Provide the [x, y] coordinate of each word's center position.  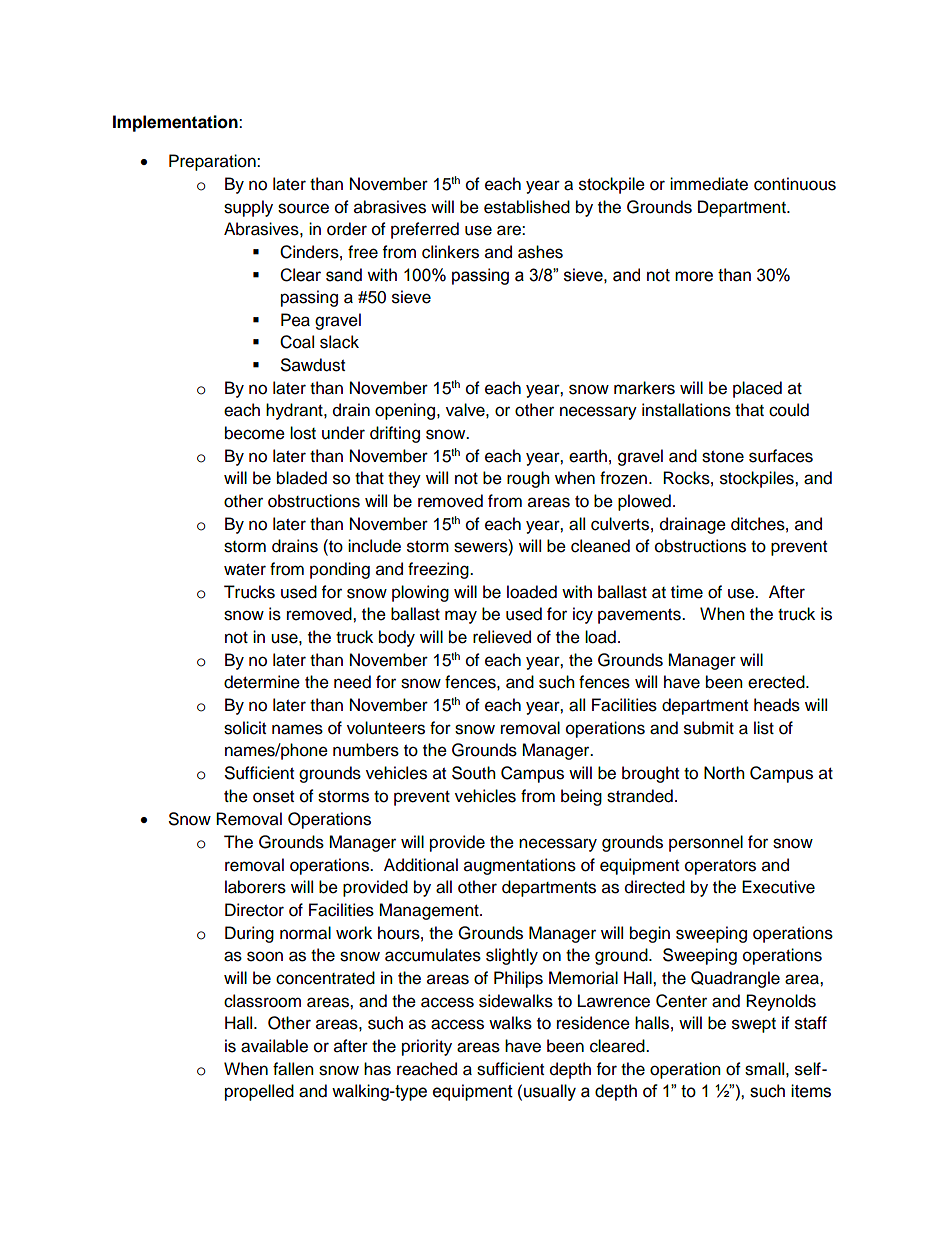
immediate [709, 184]
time [687, 592]
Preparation [213, 162]
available [274, 1046]
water [245, 570]
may [461, 617]
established [527, 207]
